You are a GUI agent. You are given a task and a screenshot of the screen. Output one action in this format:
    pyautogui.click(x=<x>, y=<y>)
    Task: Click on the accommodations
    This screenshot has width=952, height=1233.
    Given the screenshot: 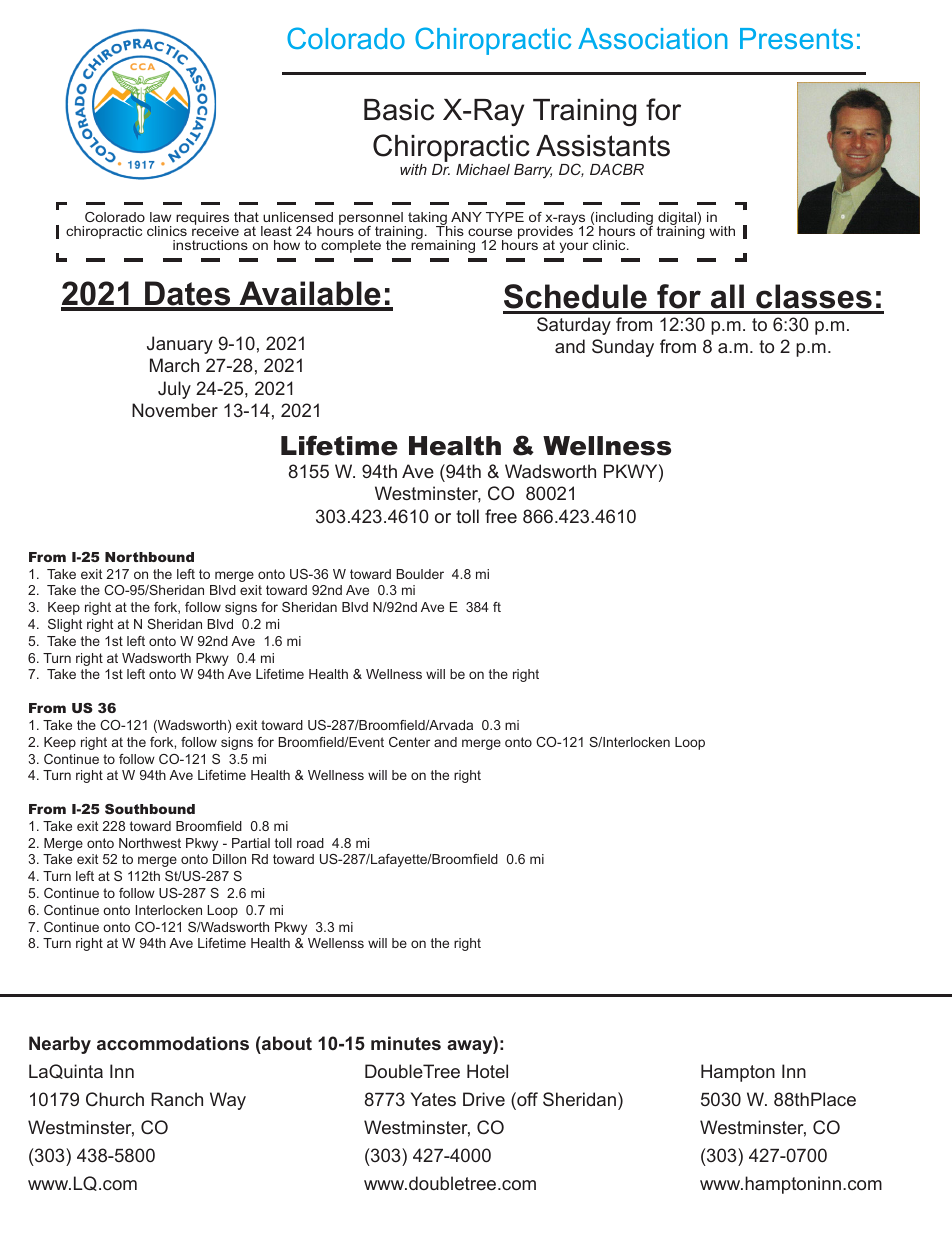 What is the action you would take?
    pyautogui.click(x=173, y=1043)
